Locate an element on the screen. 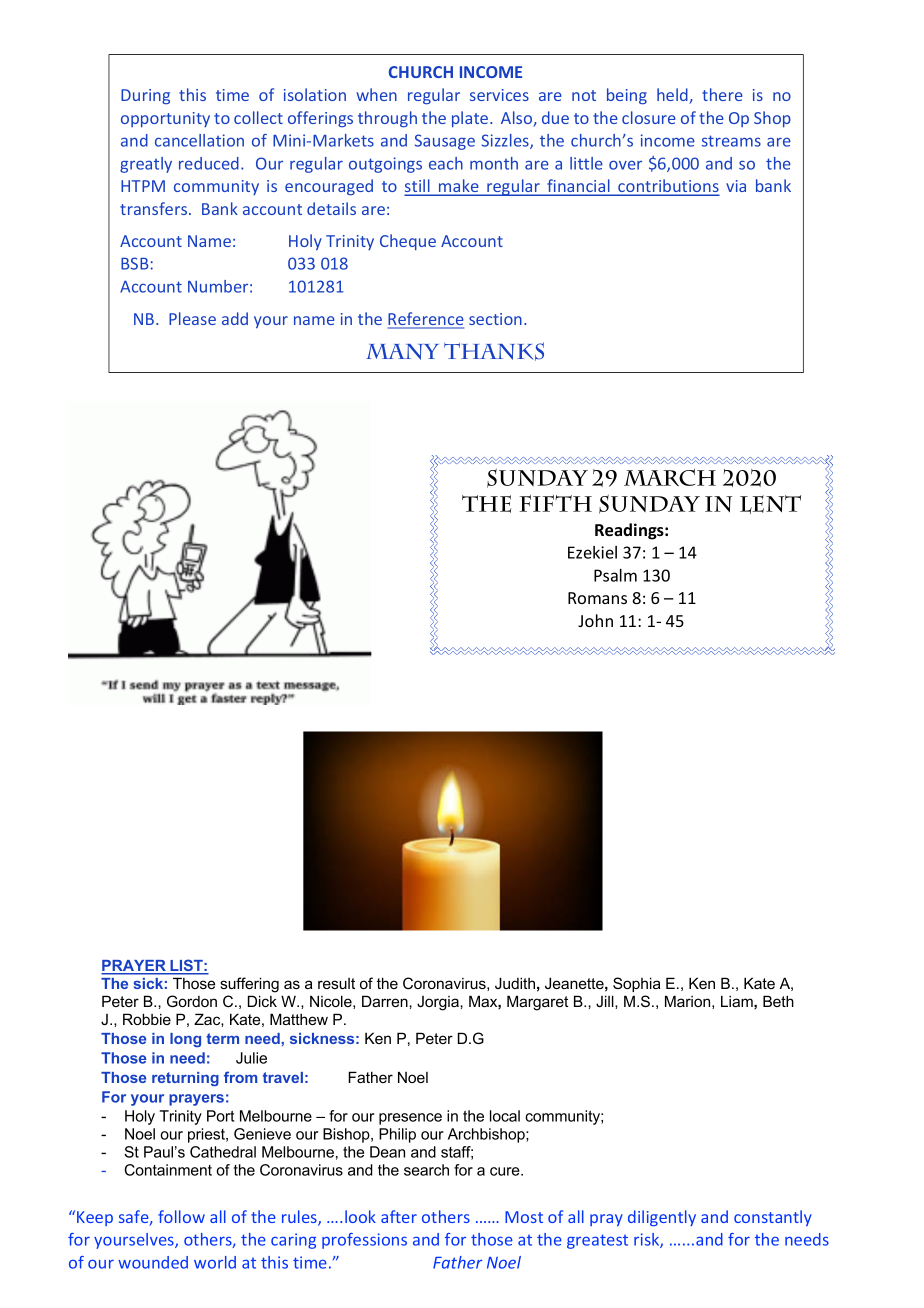  suffering is located at coordinates (249, 985).
